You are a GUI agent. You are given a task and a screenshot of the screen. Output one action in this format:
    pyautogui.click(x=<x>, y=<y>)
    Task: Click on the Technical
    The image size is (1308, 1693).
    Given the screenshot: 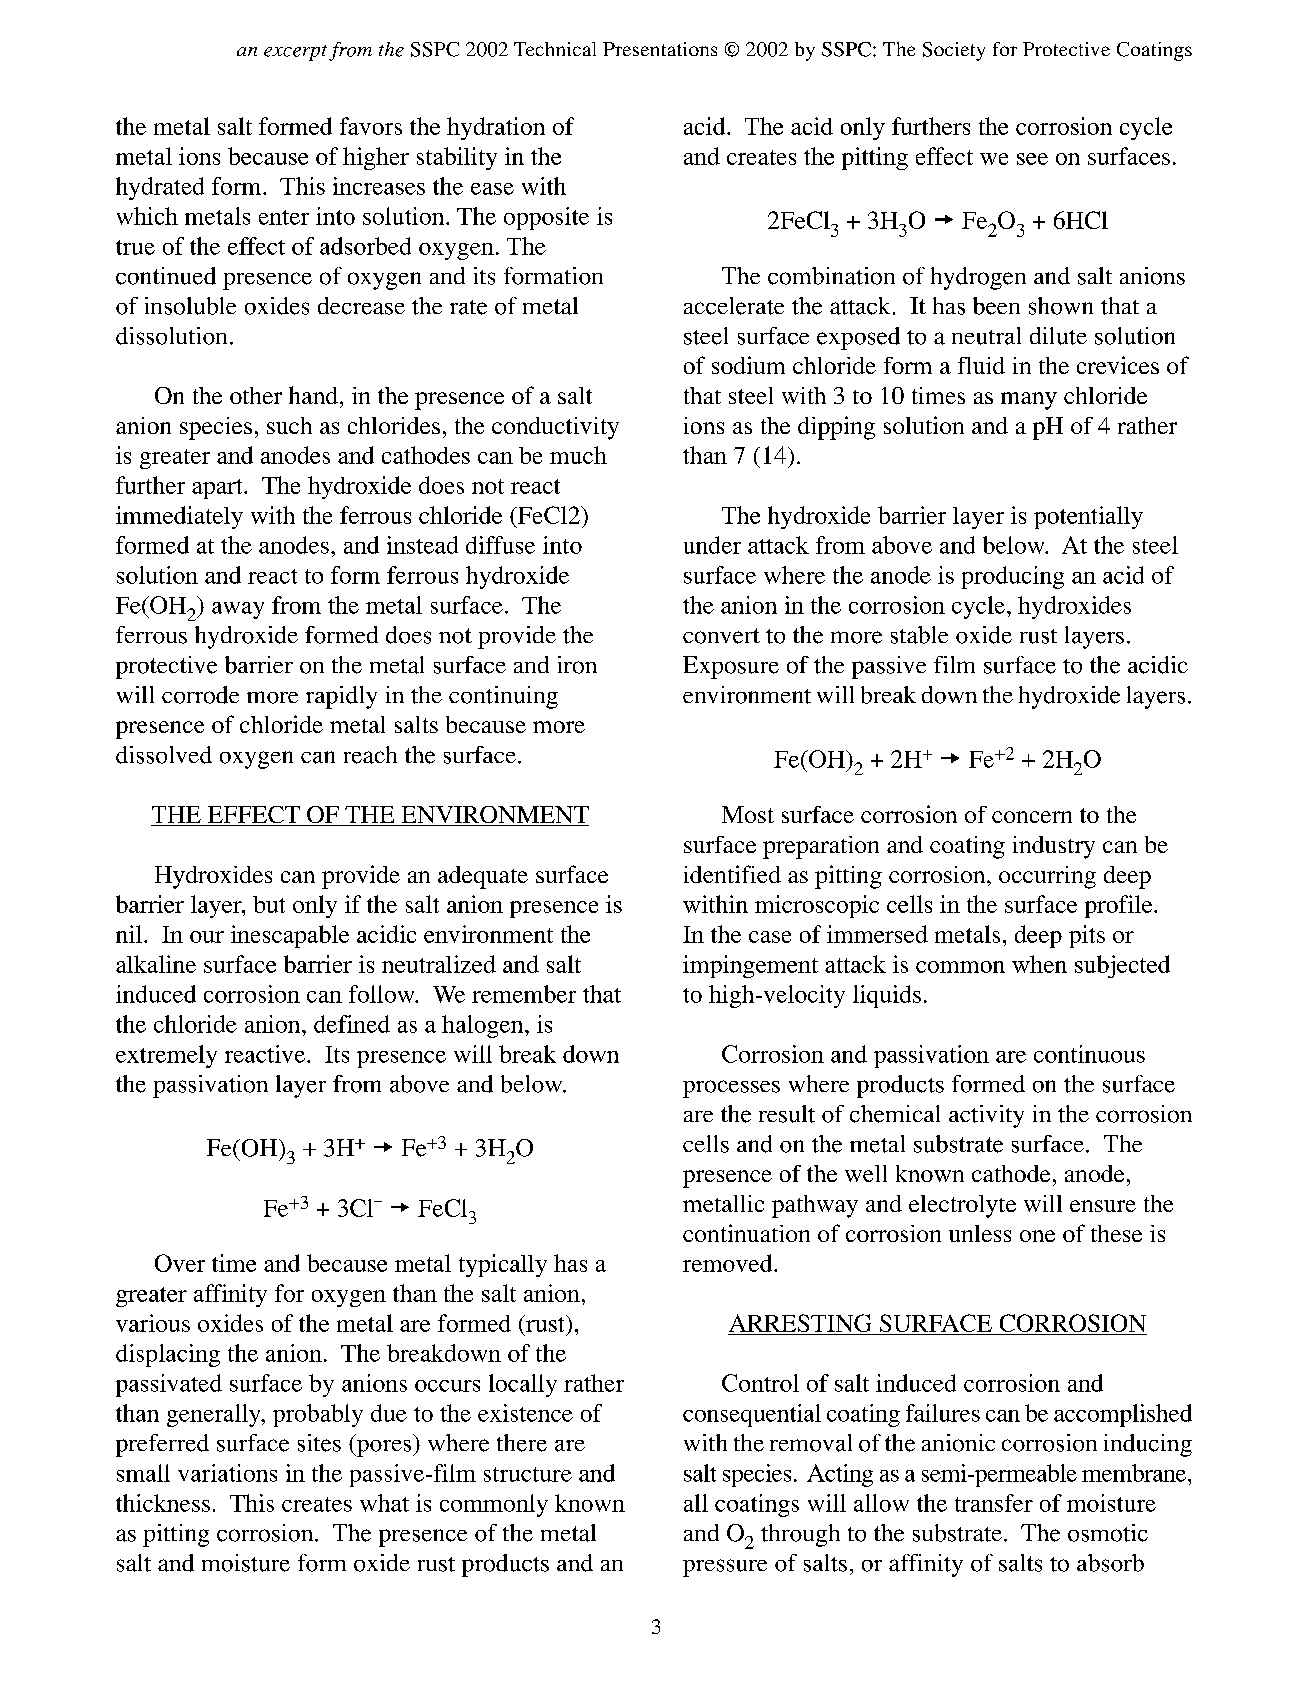 What is the action you would take?
    pyautogui.click(x=555, y=49)
